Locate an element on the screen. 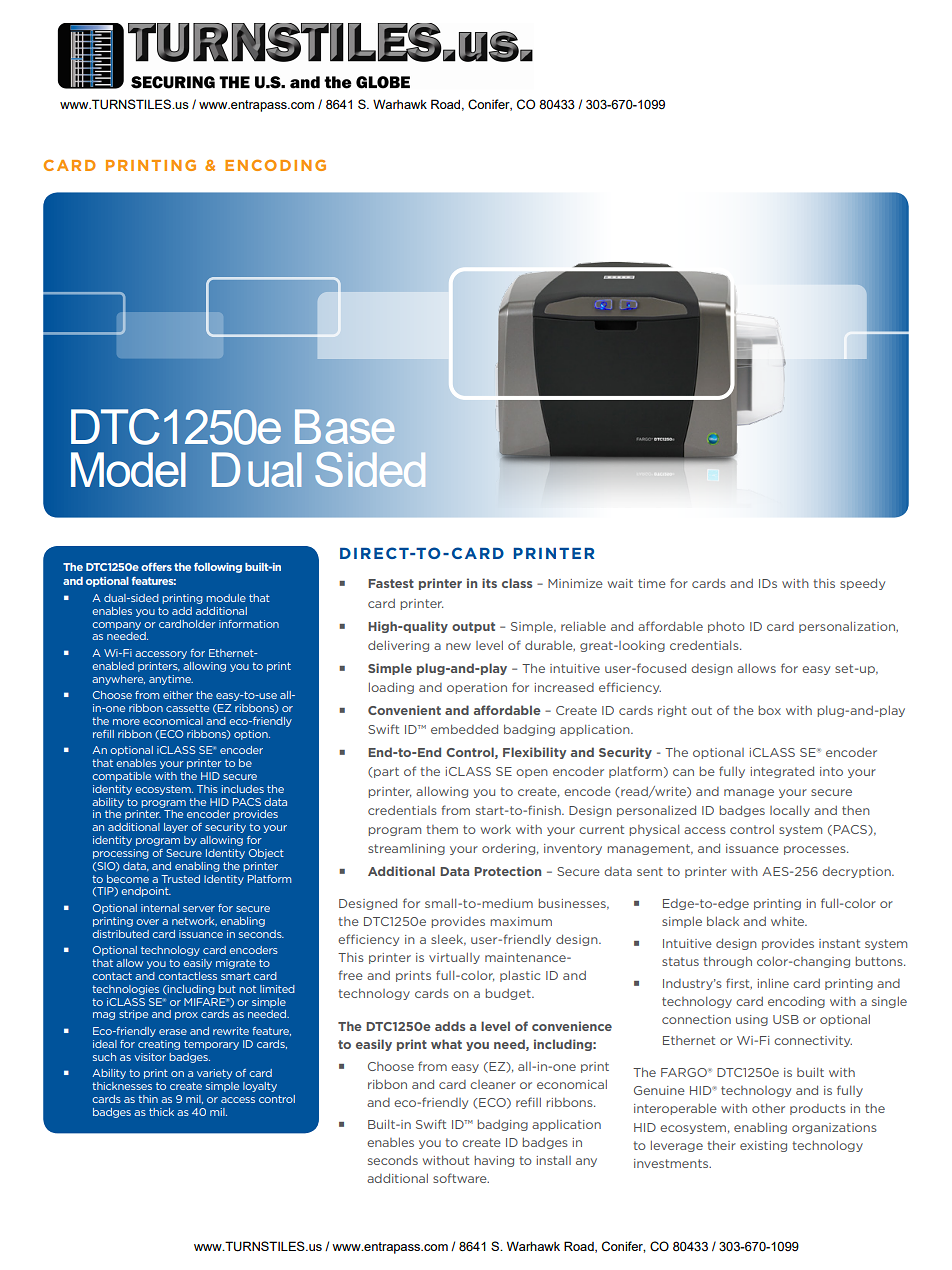 The height and width of the screenshot is (1270, 952). Model is located at coordinates (128, 469).
